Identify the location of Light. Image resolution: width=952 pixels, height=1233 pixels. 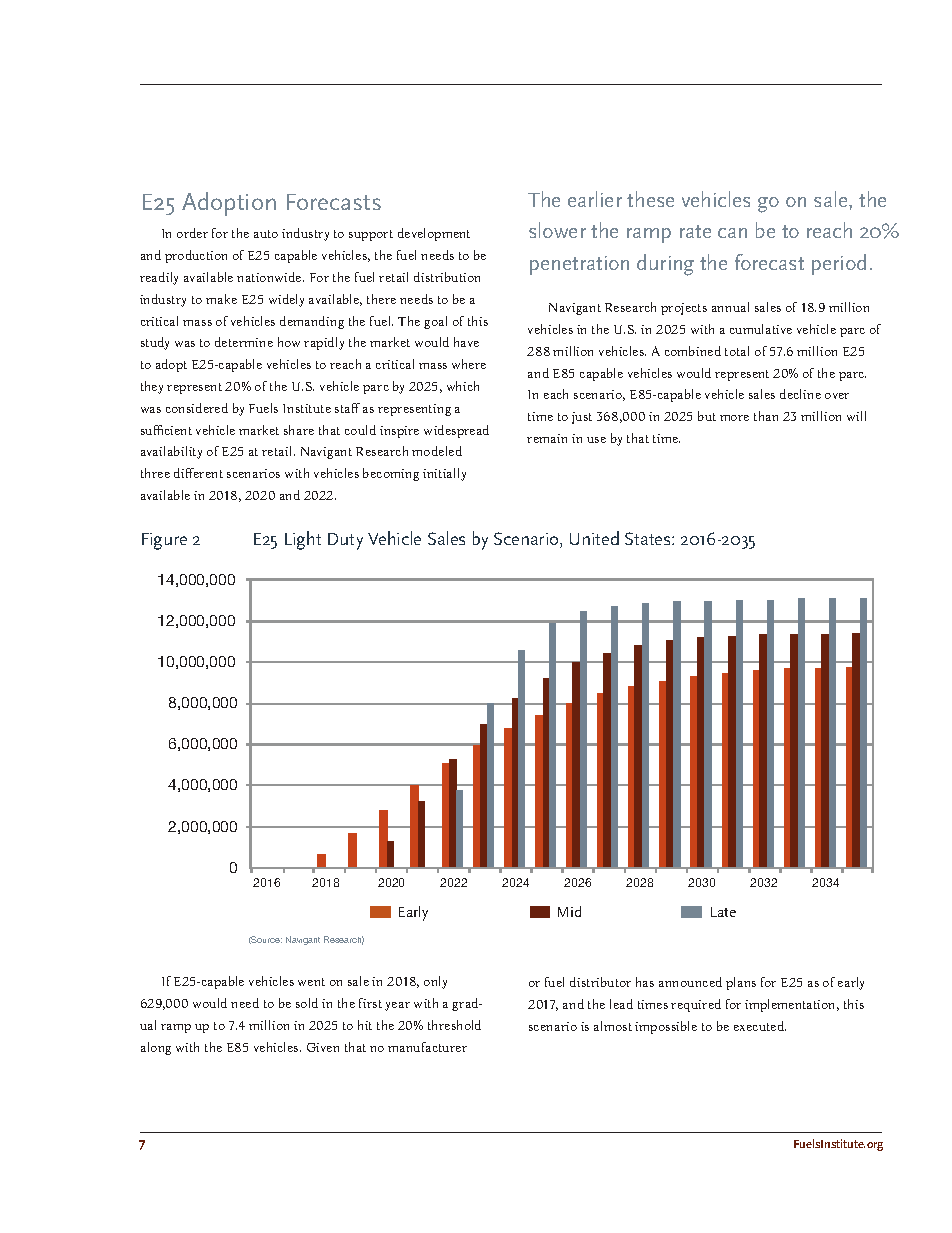
(303, 540).
